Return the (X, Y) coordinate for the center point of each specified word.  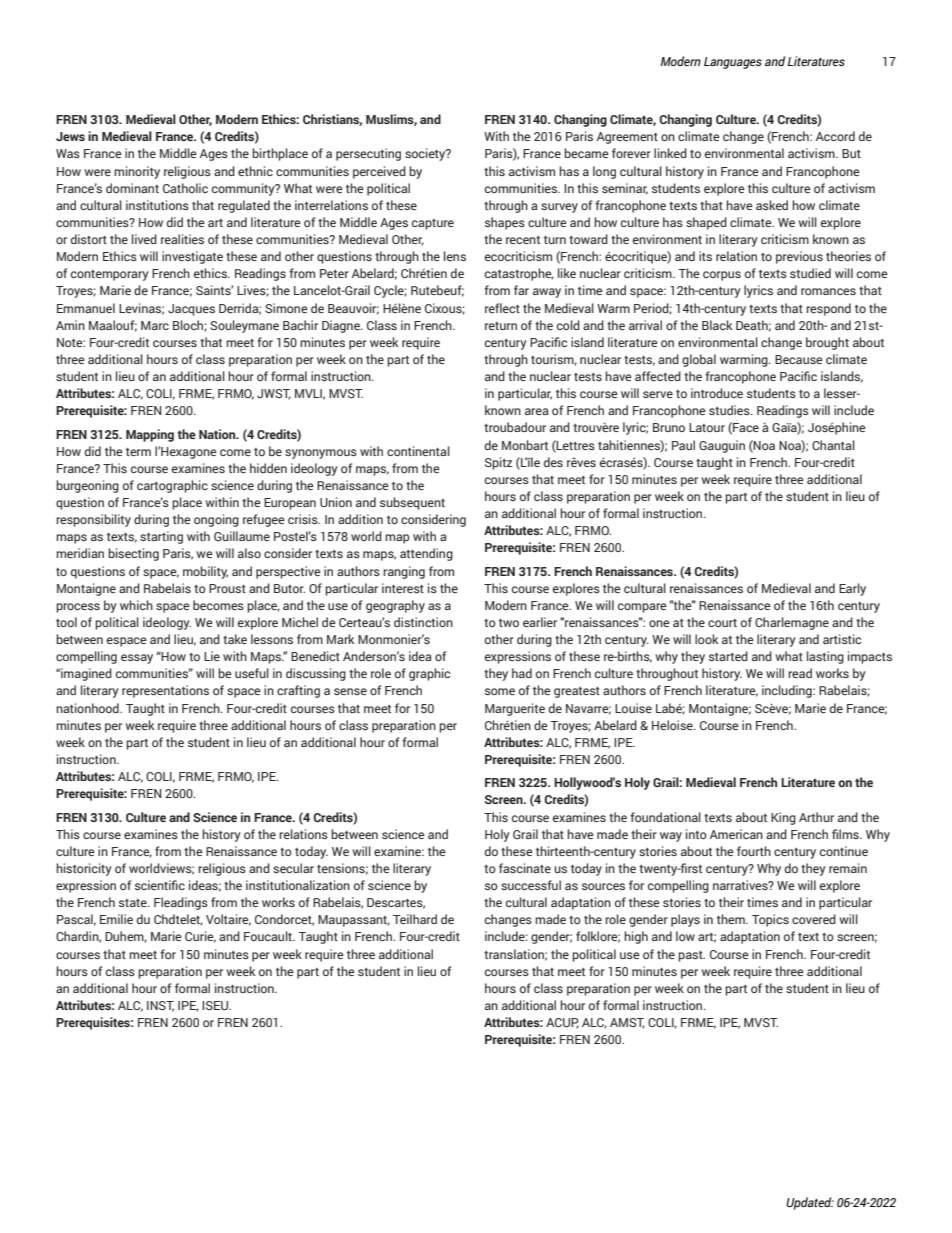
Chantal (833, 445)
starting (161, 537)
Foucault (269, 936)
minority (137, 172)
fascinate (525, 868)
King (783, 818)
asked (772, 205)
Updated (810, 1203)
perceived (379, 172)
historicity (84, 869)
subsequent (412, 503)
